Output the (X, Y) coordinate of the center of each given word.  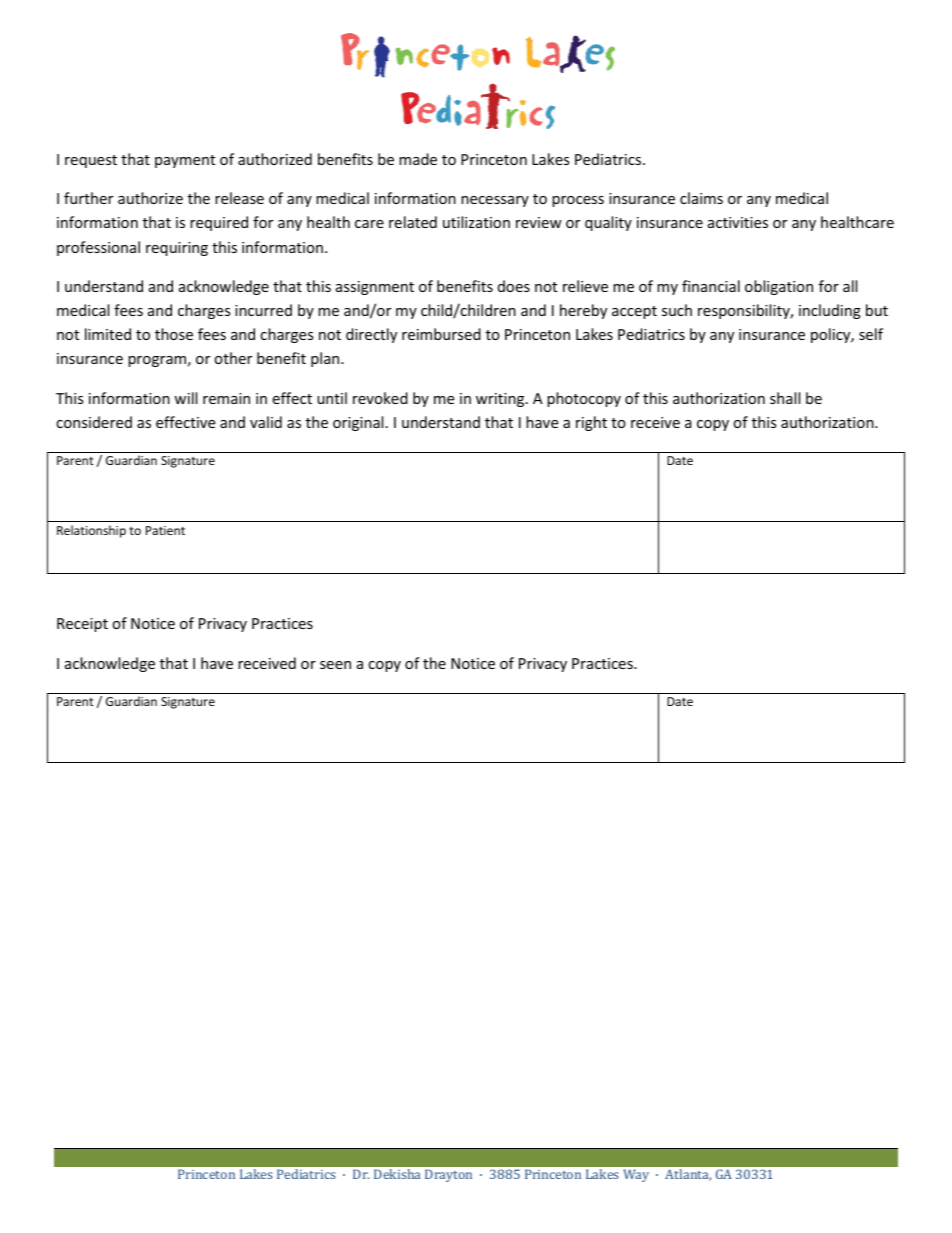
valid (266, 422)
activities (738, 222)
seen (335, 665)
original (358, 423)
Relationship (91, 531)
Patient (165, 530)
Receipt (82, 625)
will (185, 398)
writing (501, 400)
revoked (380, 398)
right (591, 423)
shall (785, 398)
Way (636, 1175)
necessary (495, 201)
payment (185, 161)
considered (94, 422)
